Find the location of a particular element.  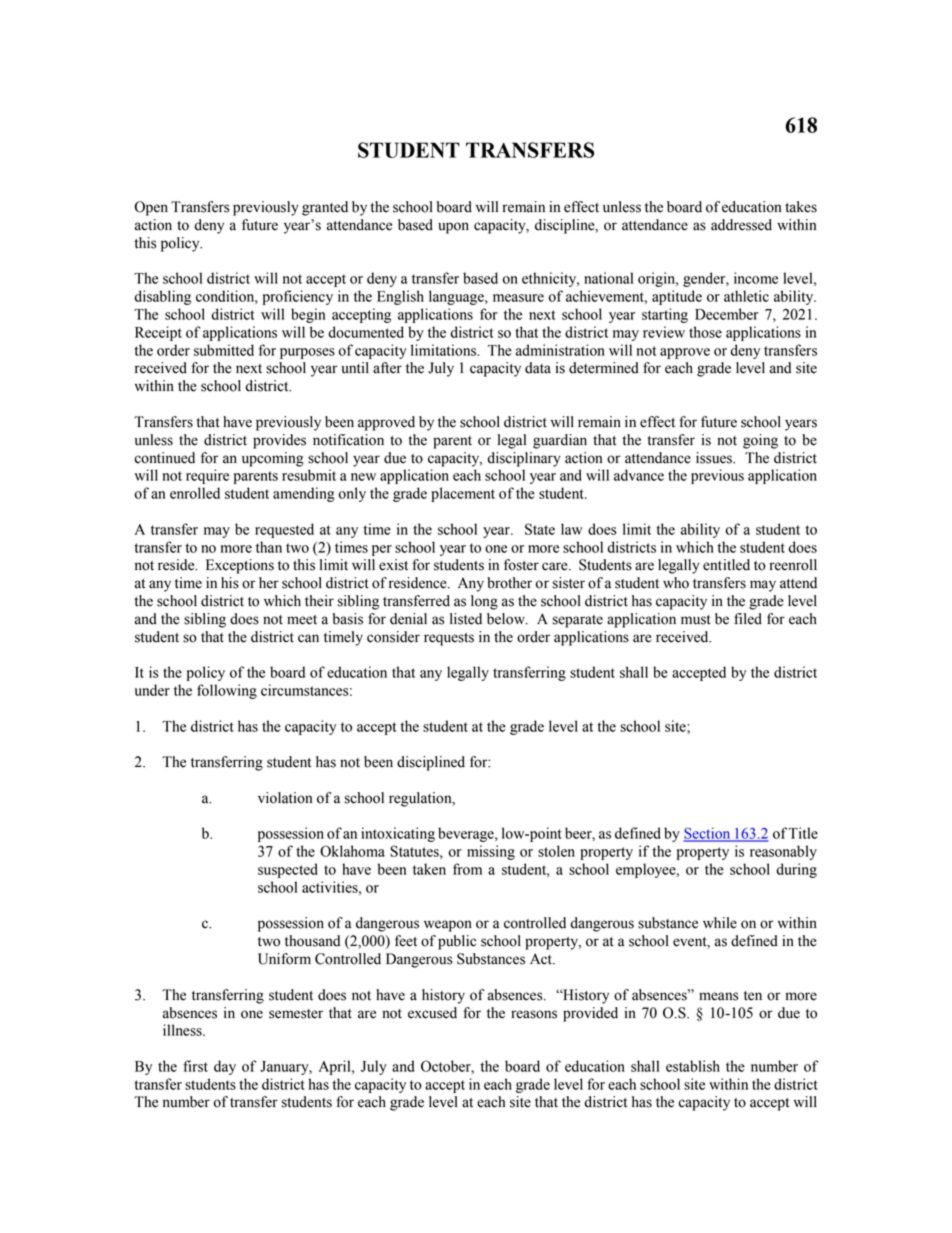

Open is located at coordinates (151, 208).
